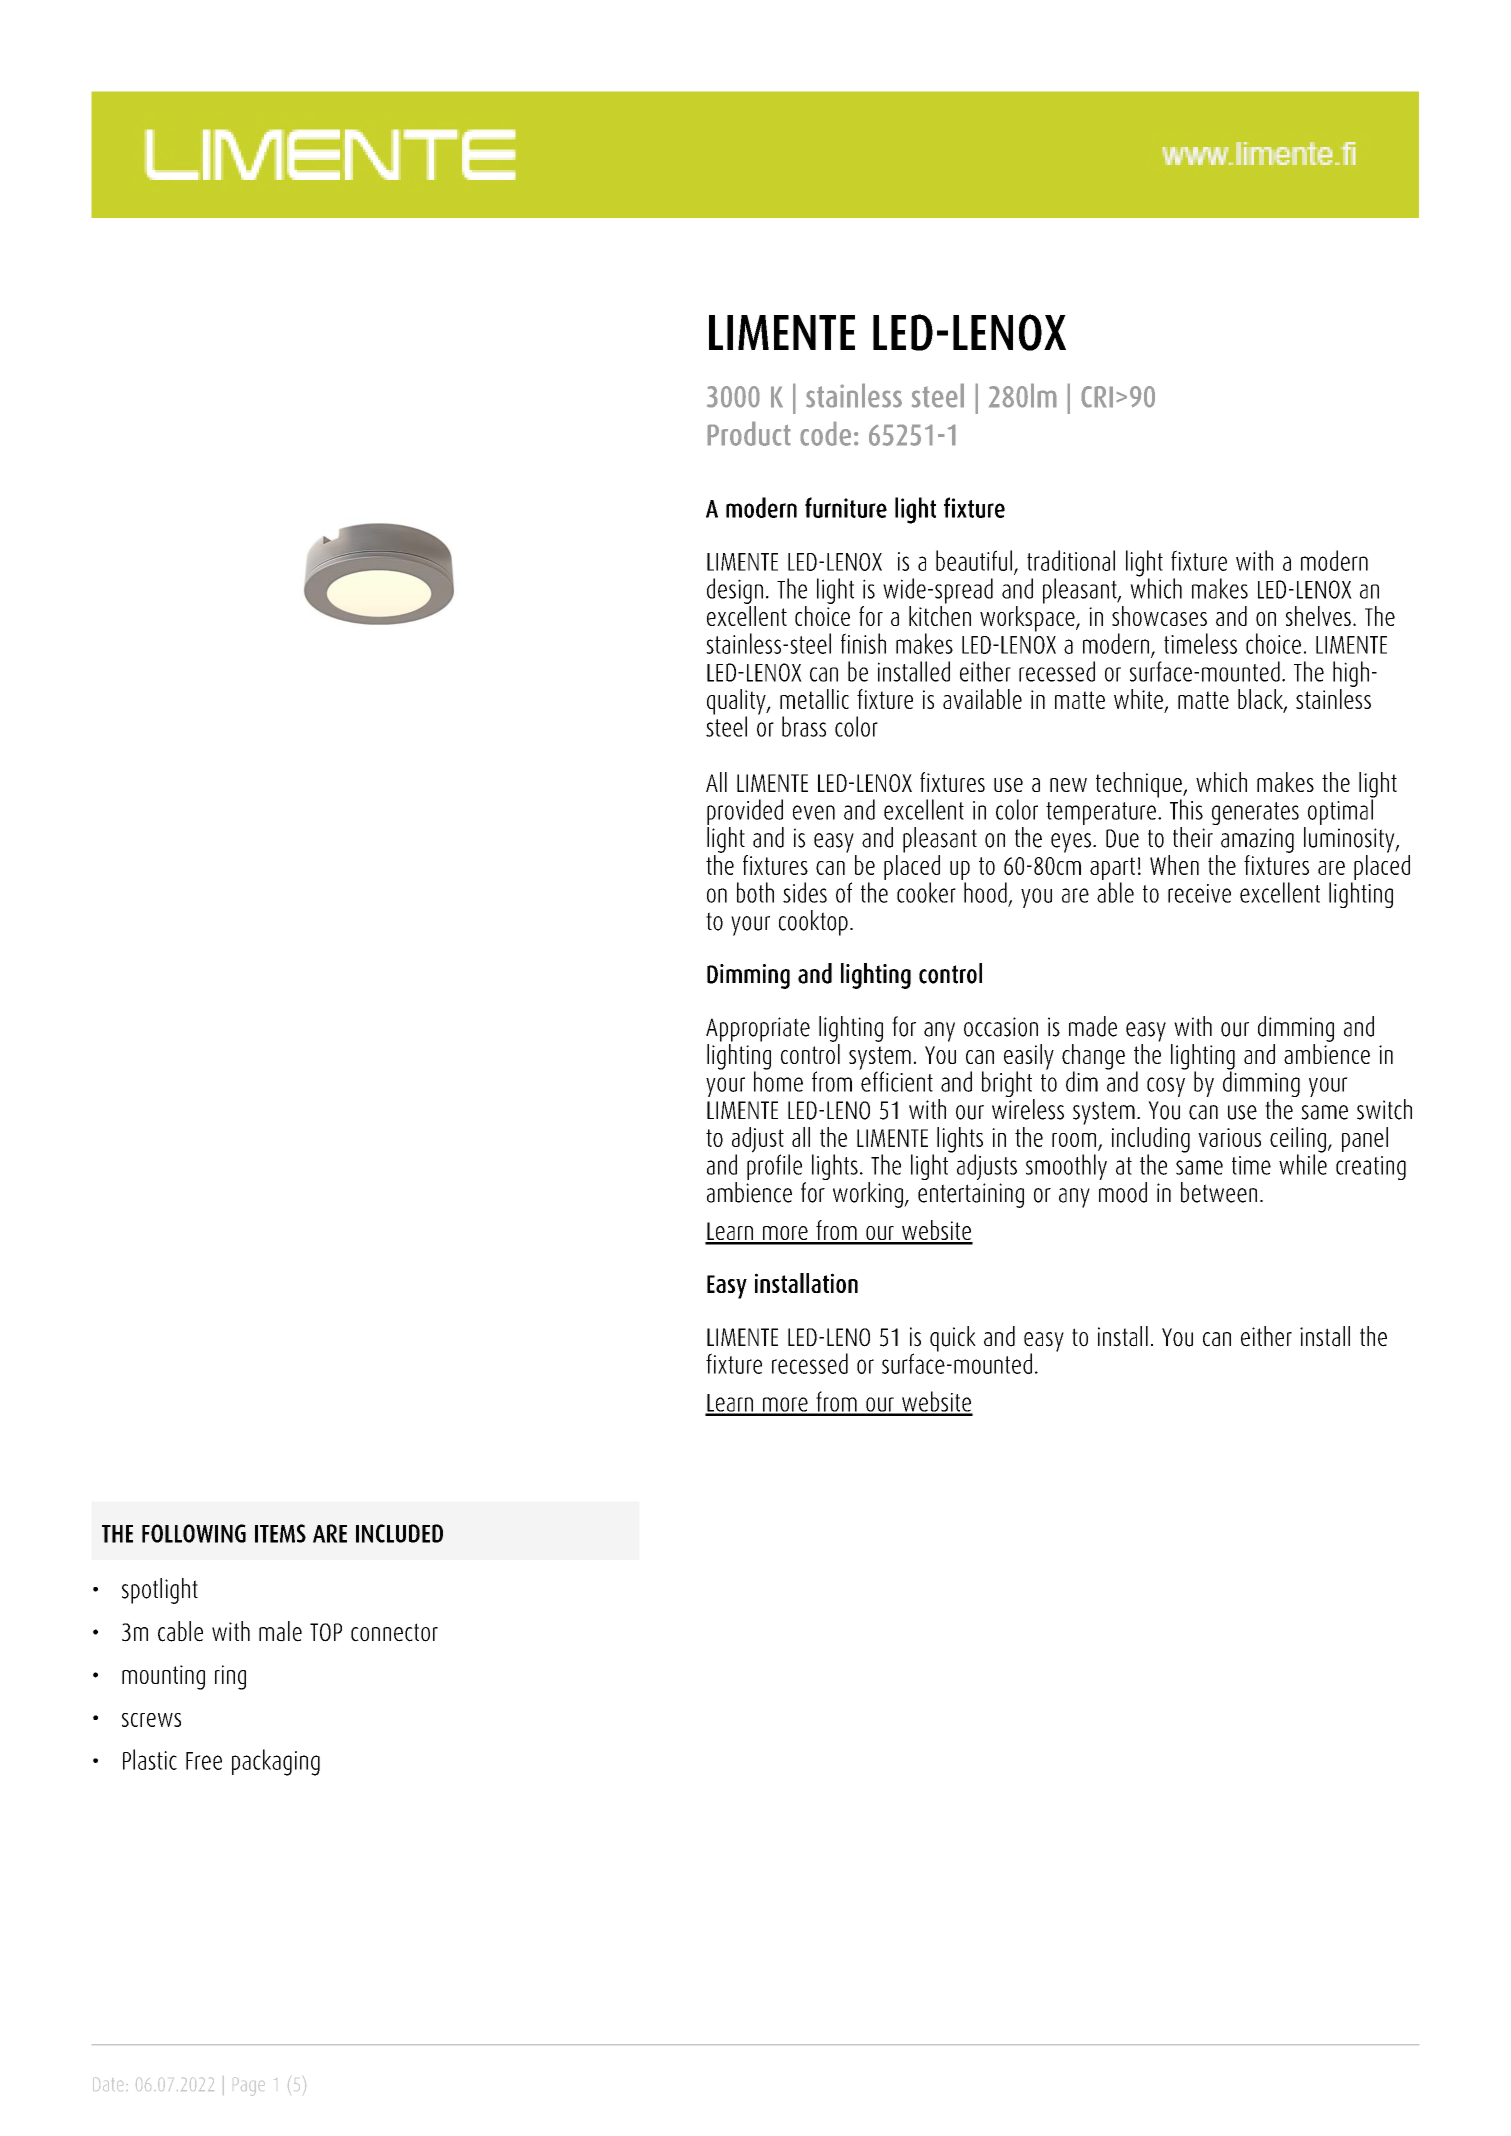  What do you see at coordinates (755, 892) in the image?
I see `both` at bounding box center [755, 892].
